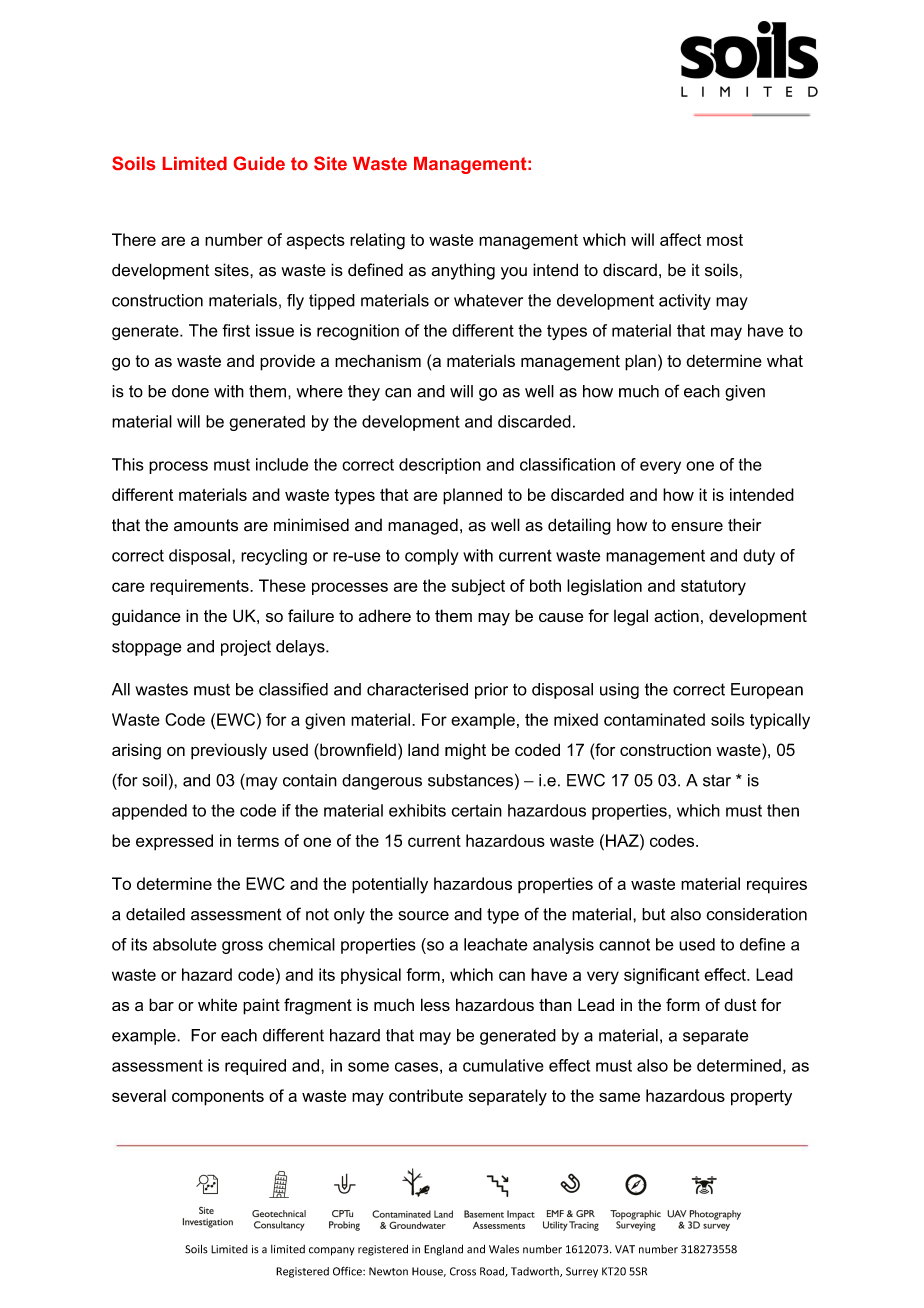 The width and height of the document is (924, 1308). I want to click on might, so click(465, 751).
